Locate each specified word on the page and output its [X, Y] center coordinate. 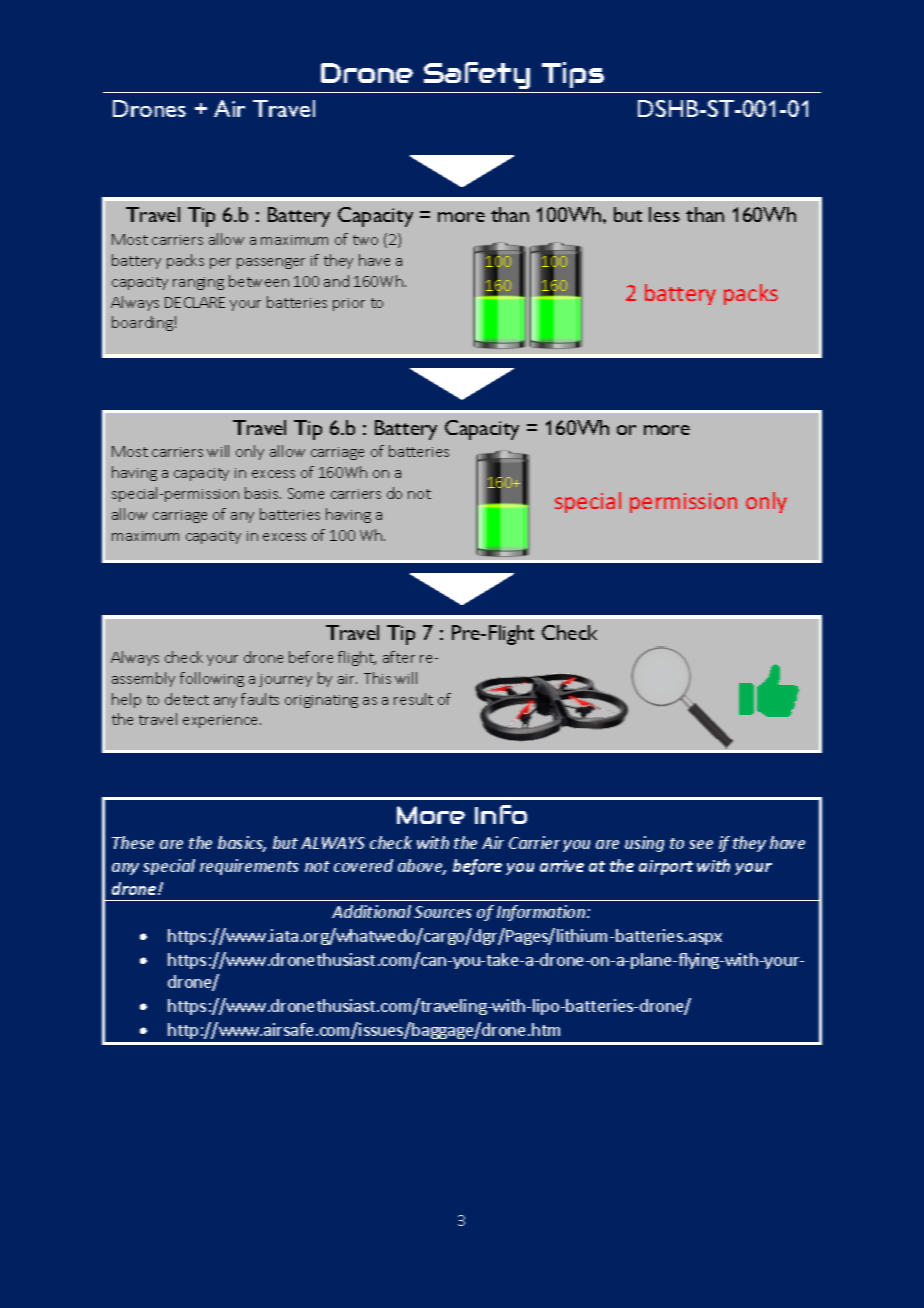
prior [349, 304]
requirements [249, 867]
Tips [573, 75]
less [664, 214]
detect [187, 699]
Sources [443, 912]
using [644, 844]
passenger [271, 263]
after [399, 657]
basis [263, 493]
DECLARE [195, 302]
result [413, 699]
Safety [477, 75]
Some [306, 493]
